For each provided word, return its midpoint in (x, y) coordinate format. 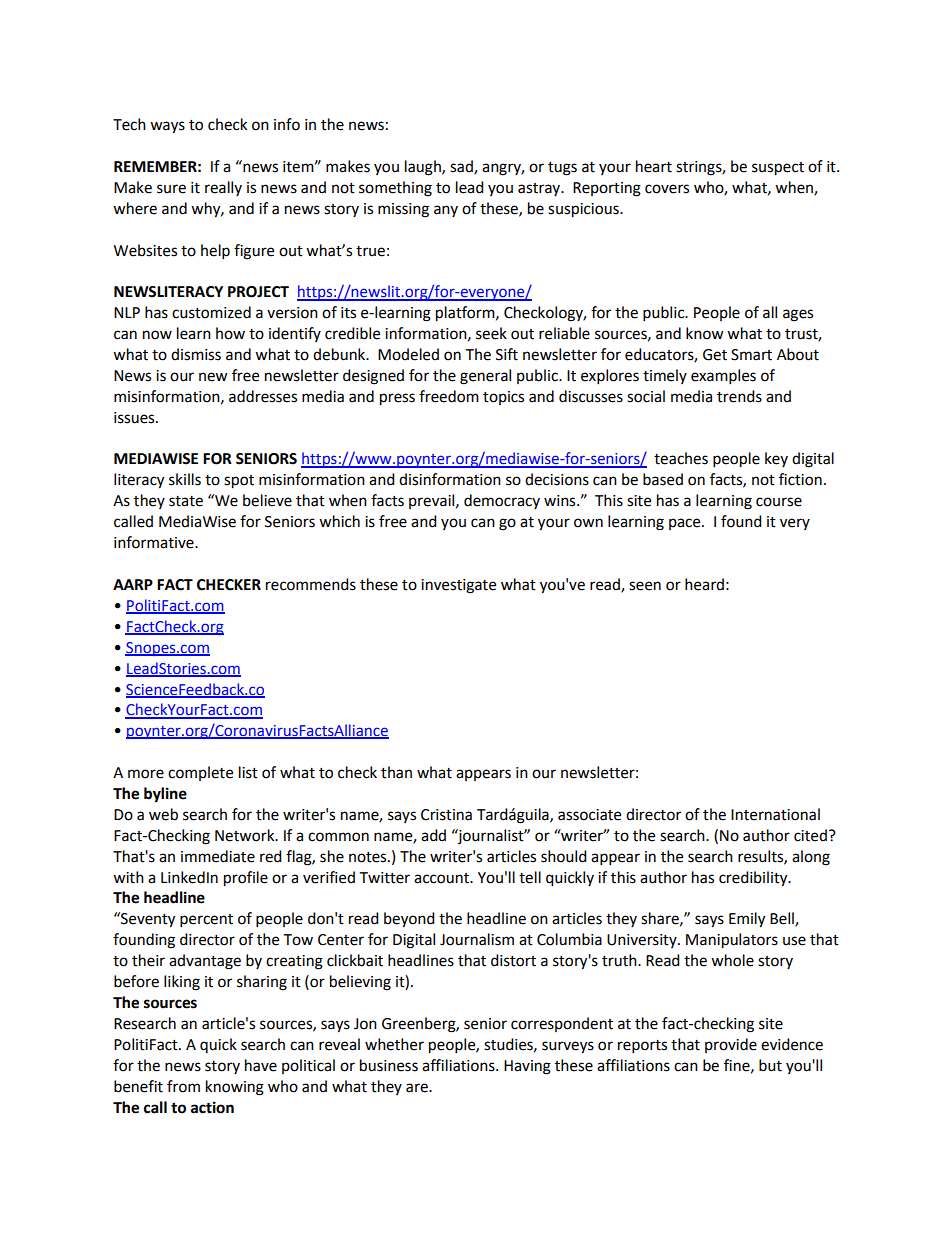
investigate (458, 586)
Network (246, 835)
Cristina (446, 815)
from (183, 1086)
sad (462, 167)
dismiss (196, 354)
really (223, 188)
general (485, 377)
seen (645, 586)
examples (723, 377)
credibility (754, 879)
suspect (778, 169)
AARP (133, 584)
